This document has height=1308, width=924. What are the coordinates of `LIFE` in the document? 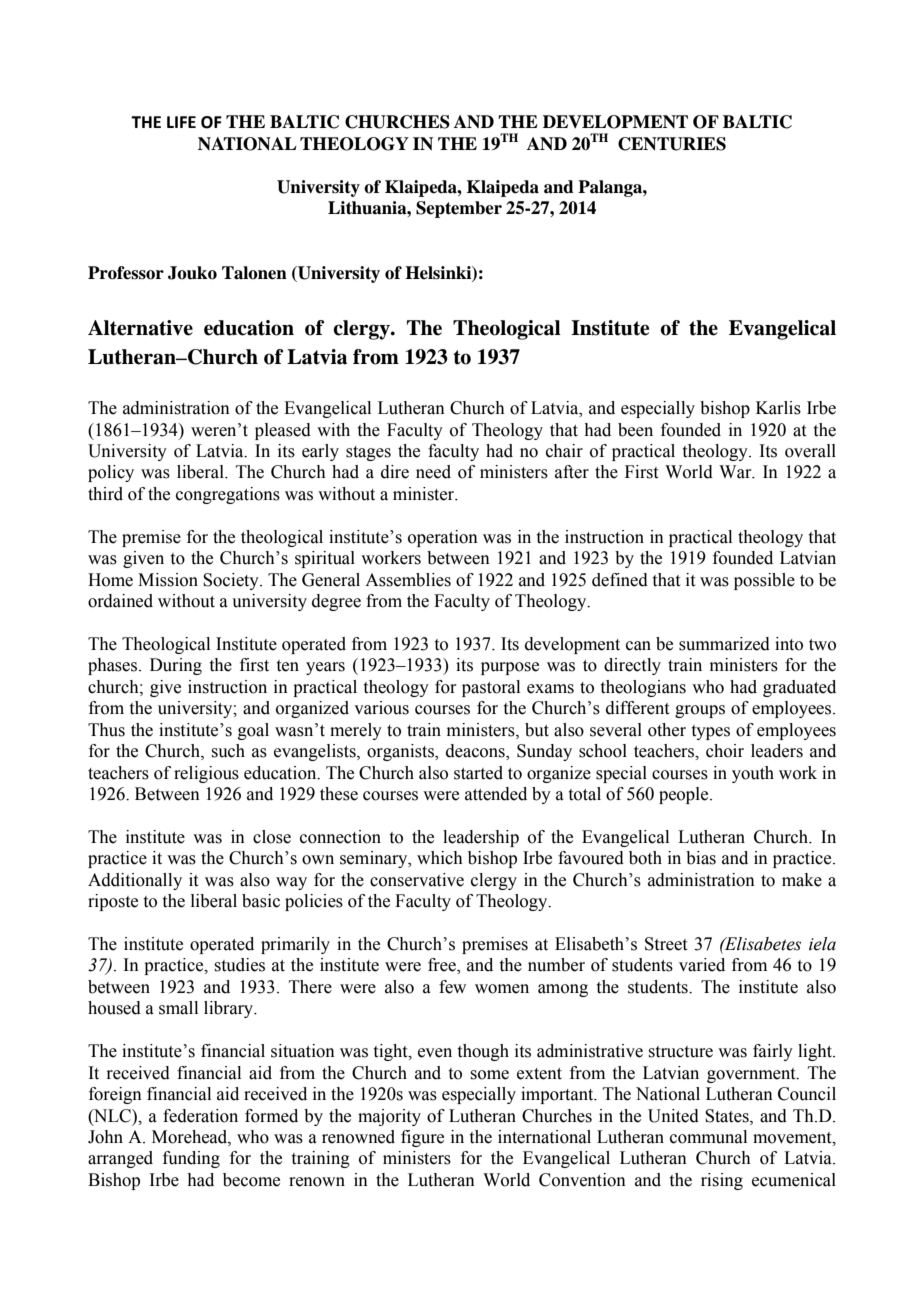 It's located at (181, 122).
